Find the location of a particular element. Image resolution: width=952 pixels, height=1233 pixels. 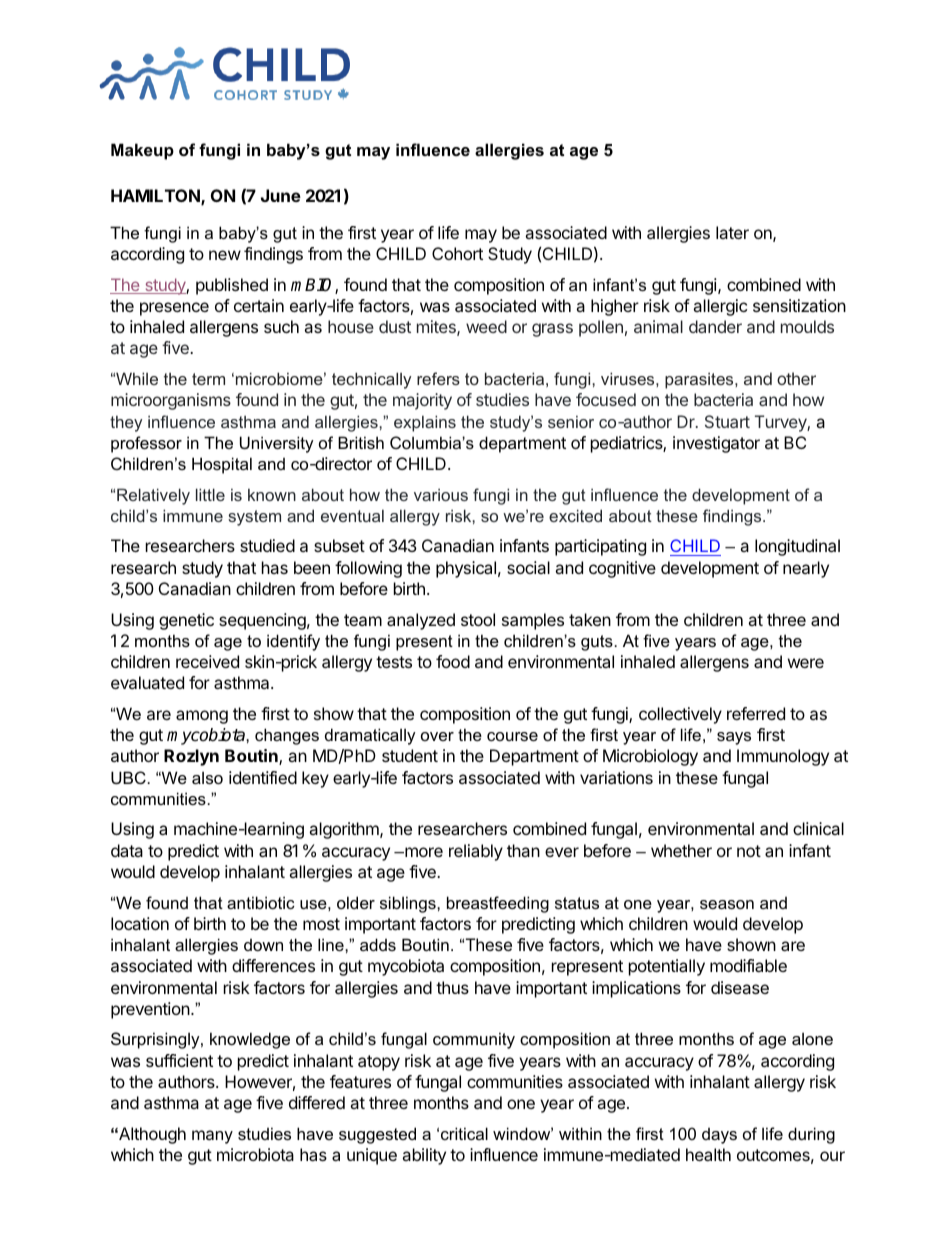

ability is located at coordinates (424, 1156).
